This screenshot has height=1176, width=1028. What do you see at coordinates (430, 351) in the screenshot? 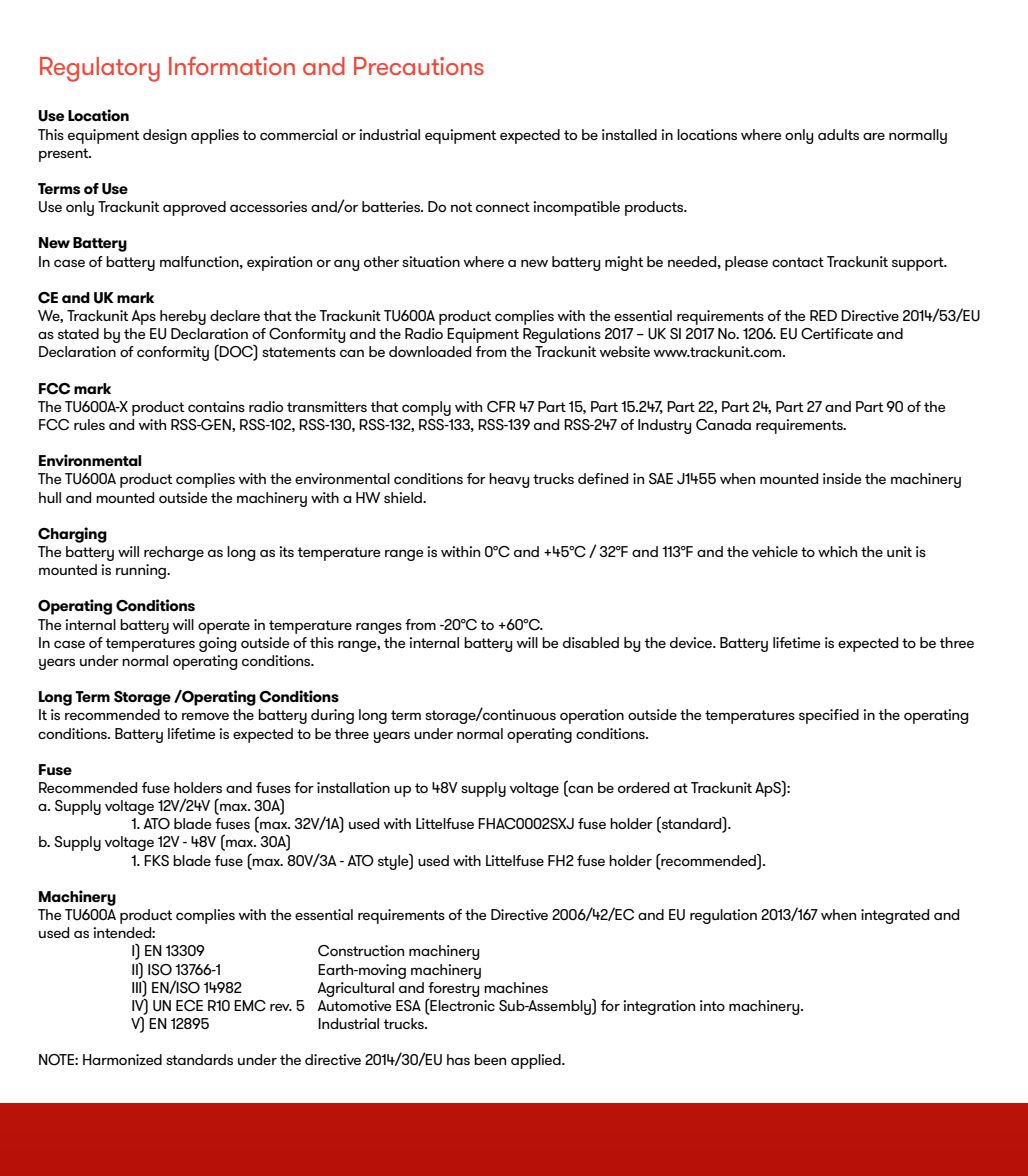
I see `downloaded` at bounding box center [430, 351].
